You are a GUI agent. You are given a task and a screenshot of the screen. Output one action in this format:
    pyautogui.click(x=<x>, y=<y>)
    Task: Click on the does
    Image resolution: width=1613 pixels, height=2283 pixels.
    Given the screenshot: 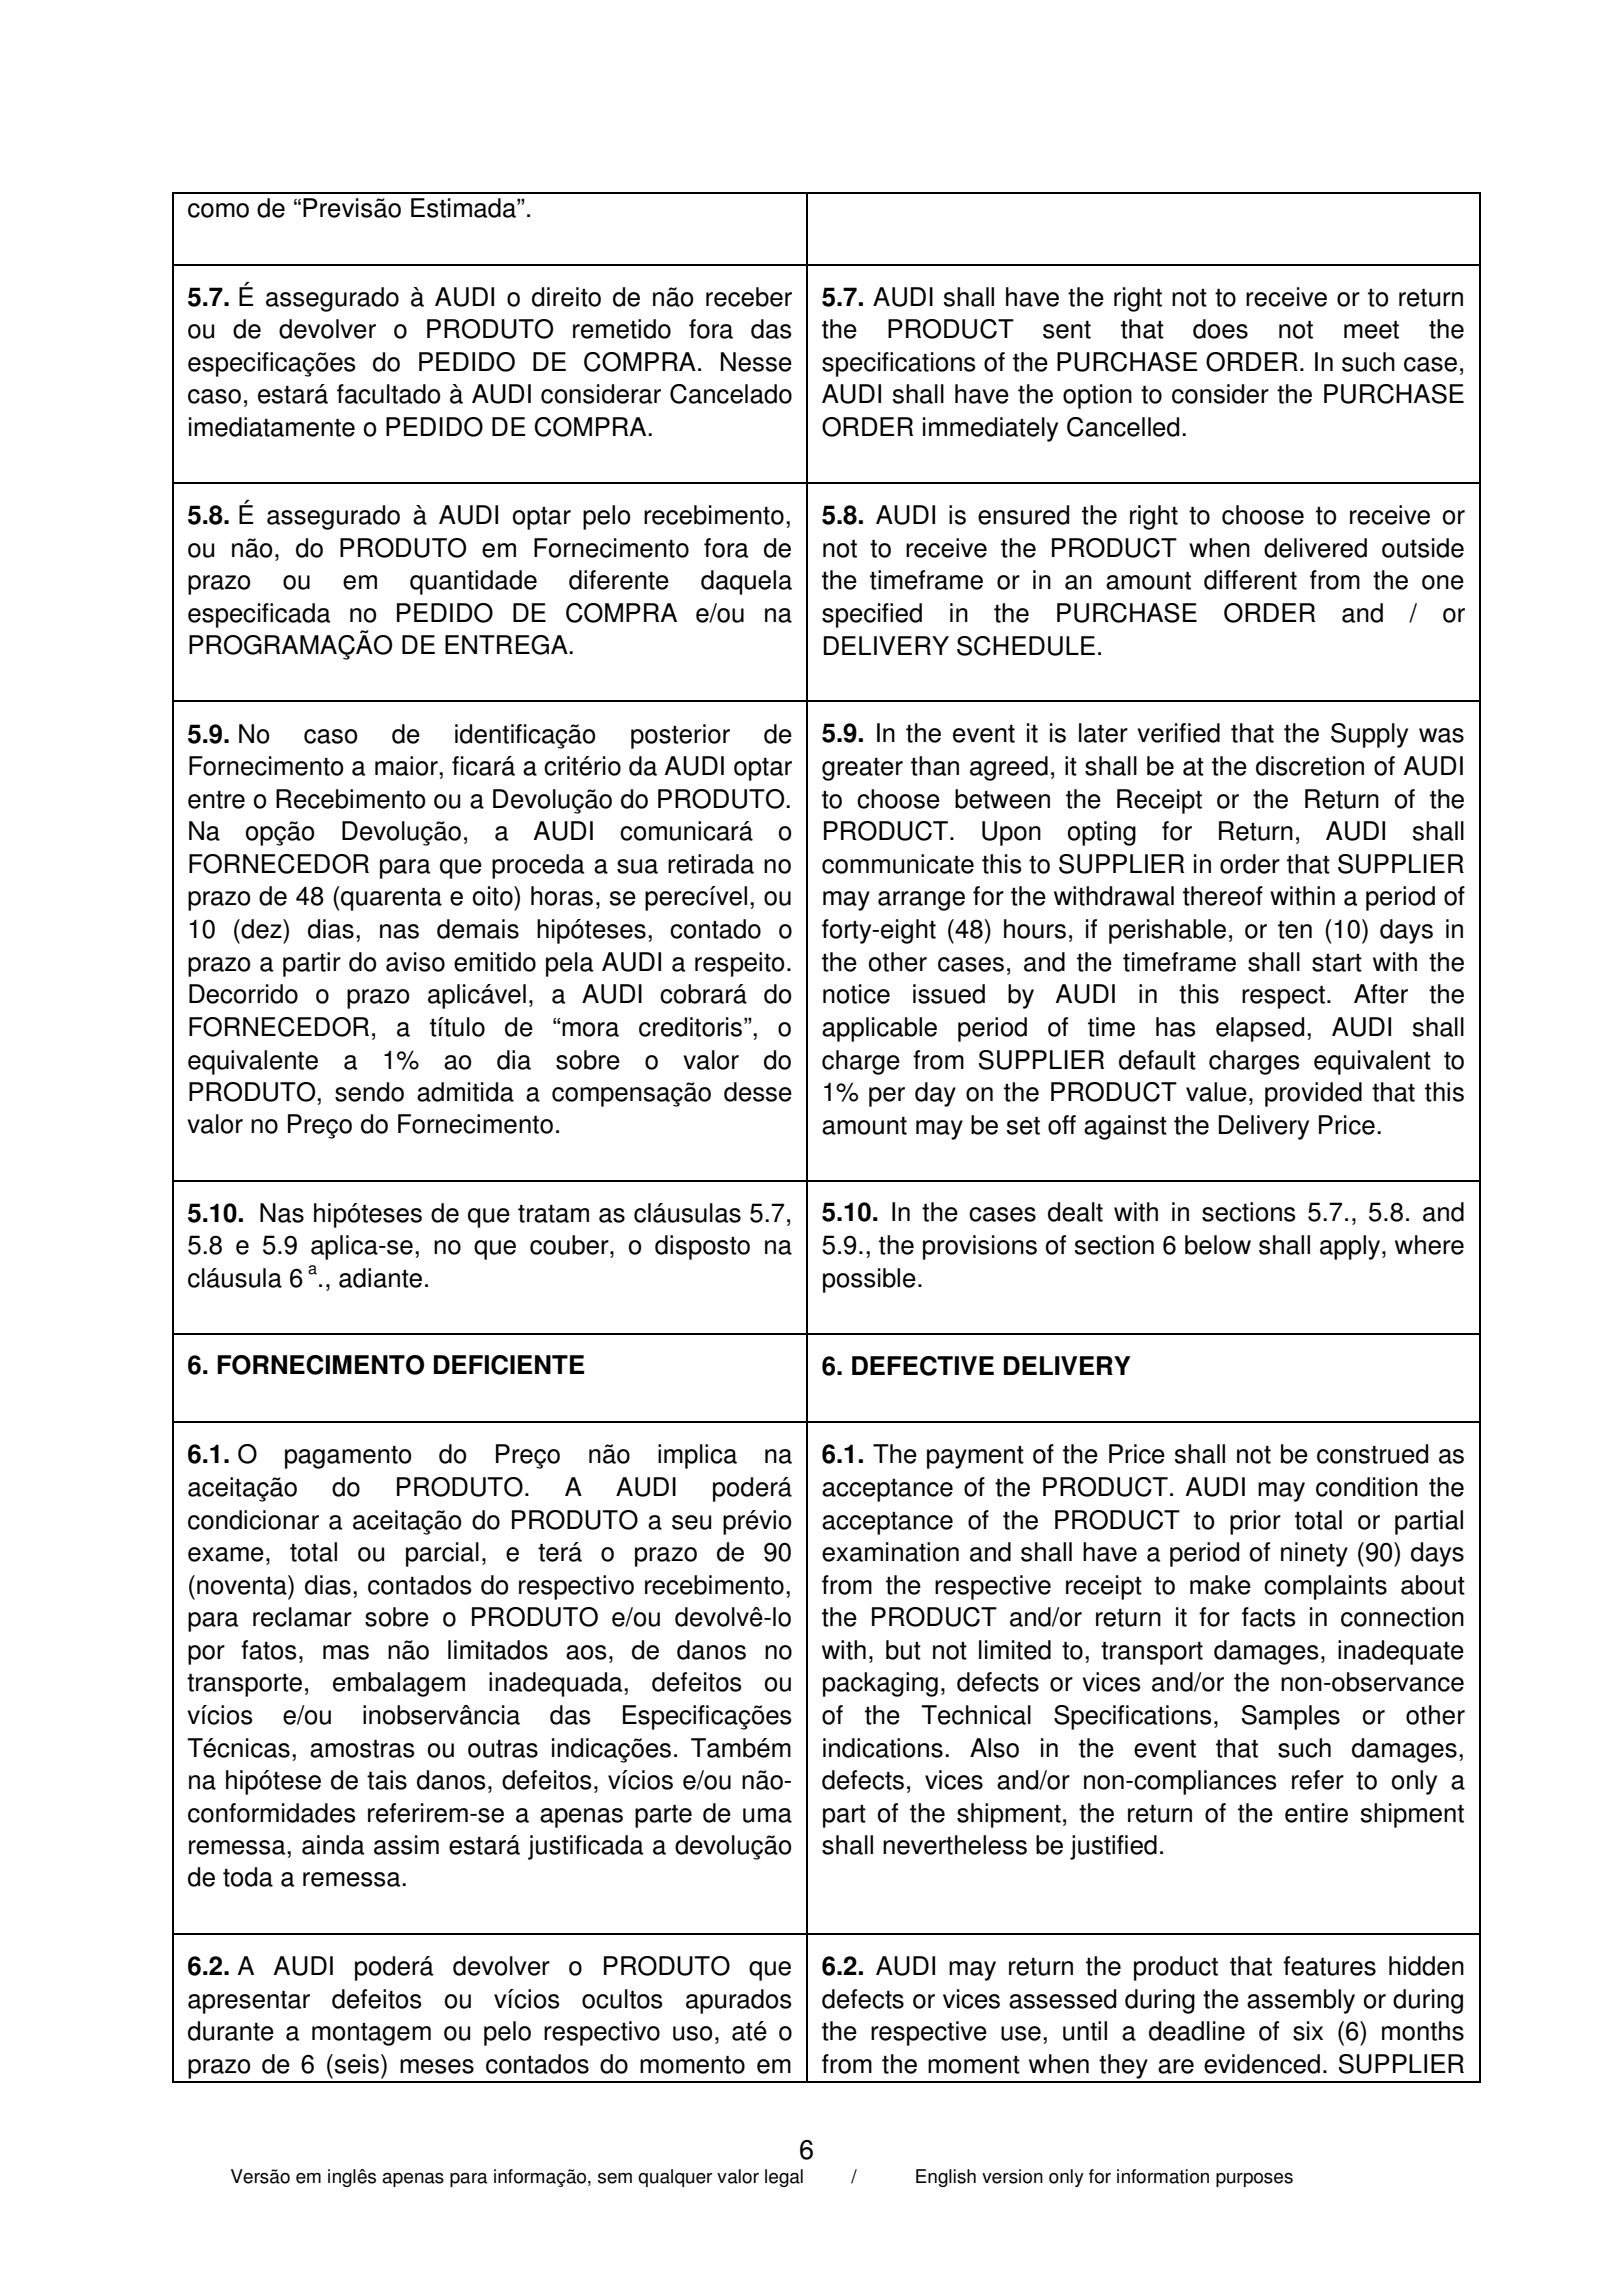 What is the action you would take?
    pyautogui.click(x=1220, y=329)
